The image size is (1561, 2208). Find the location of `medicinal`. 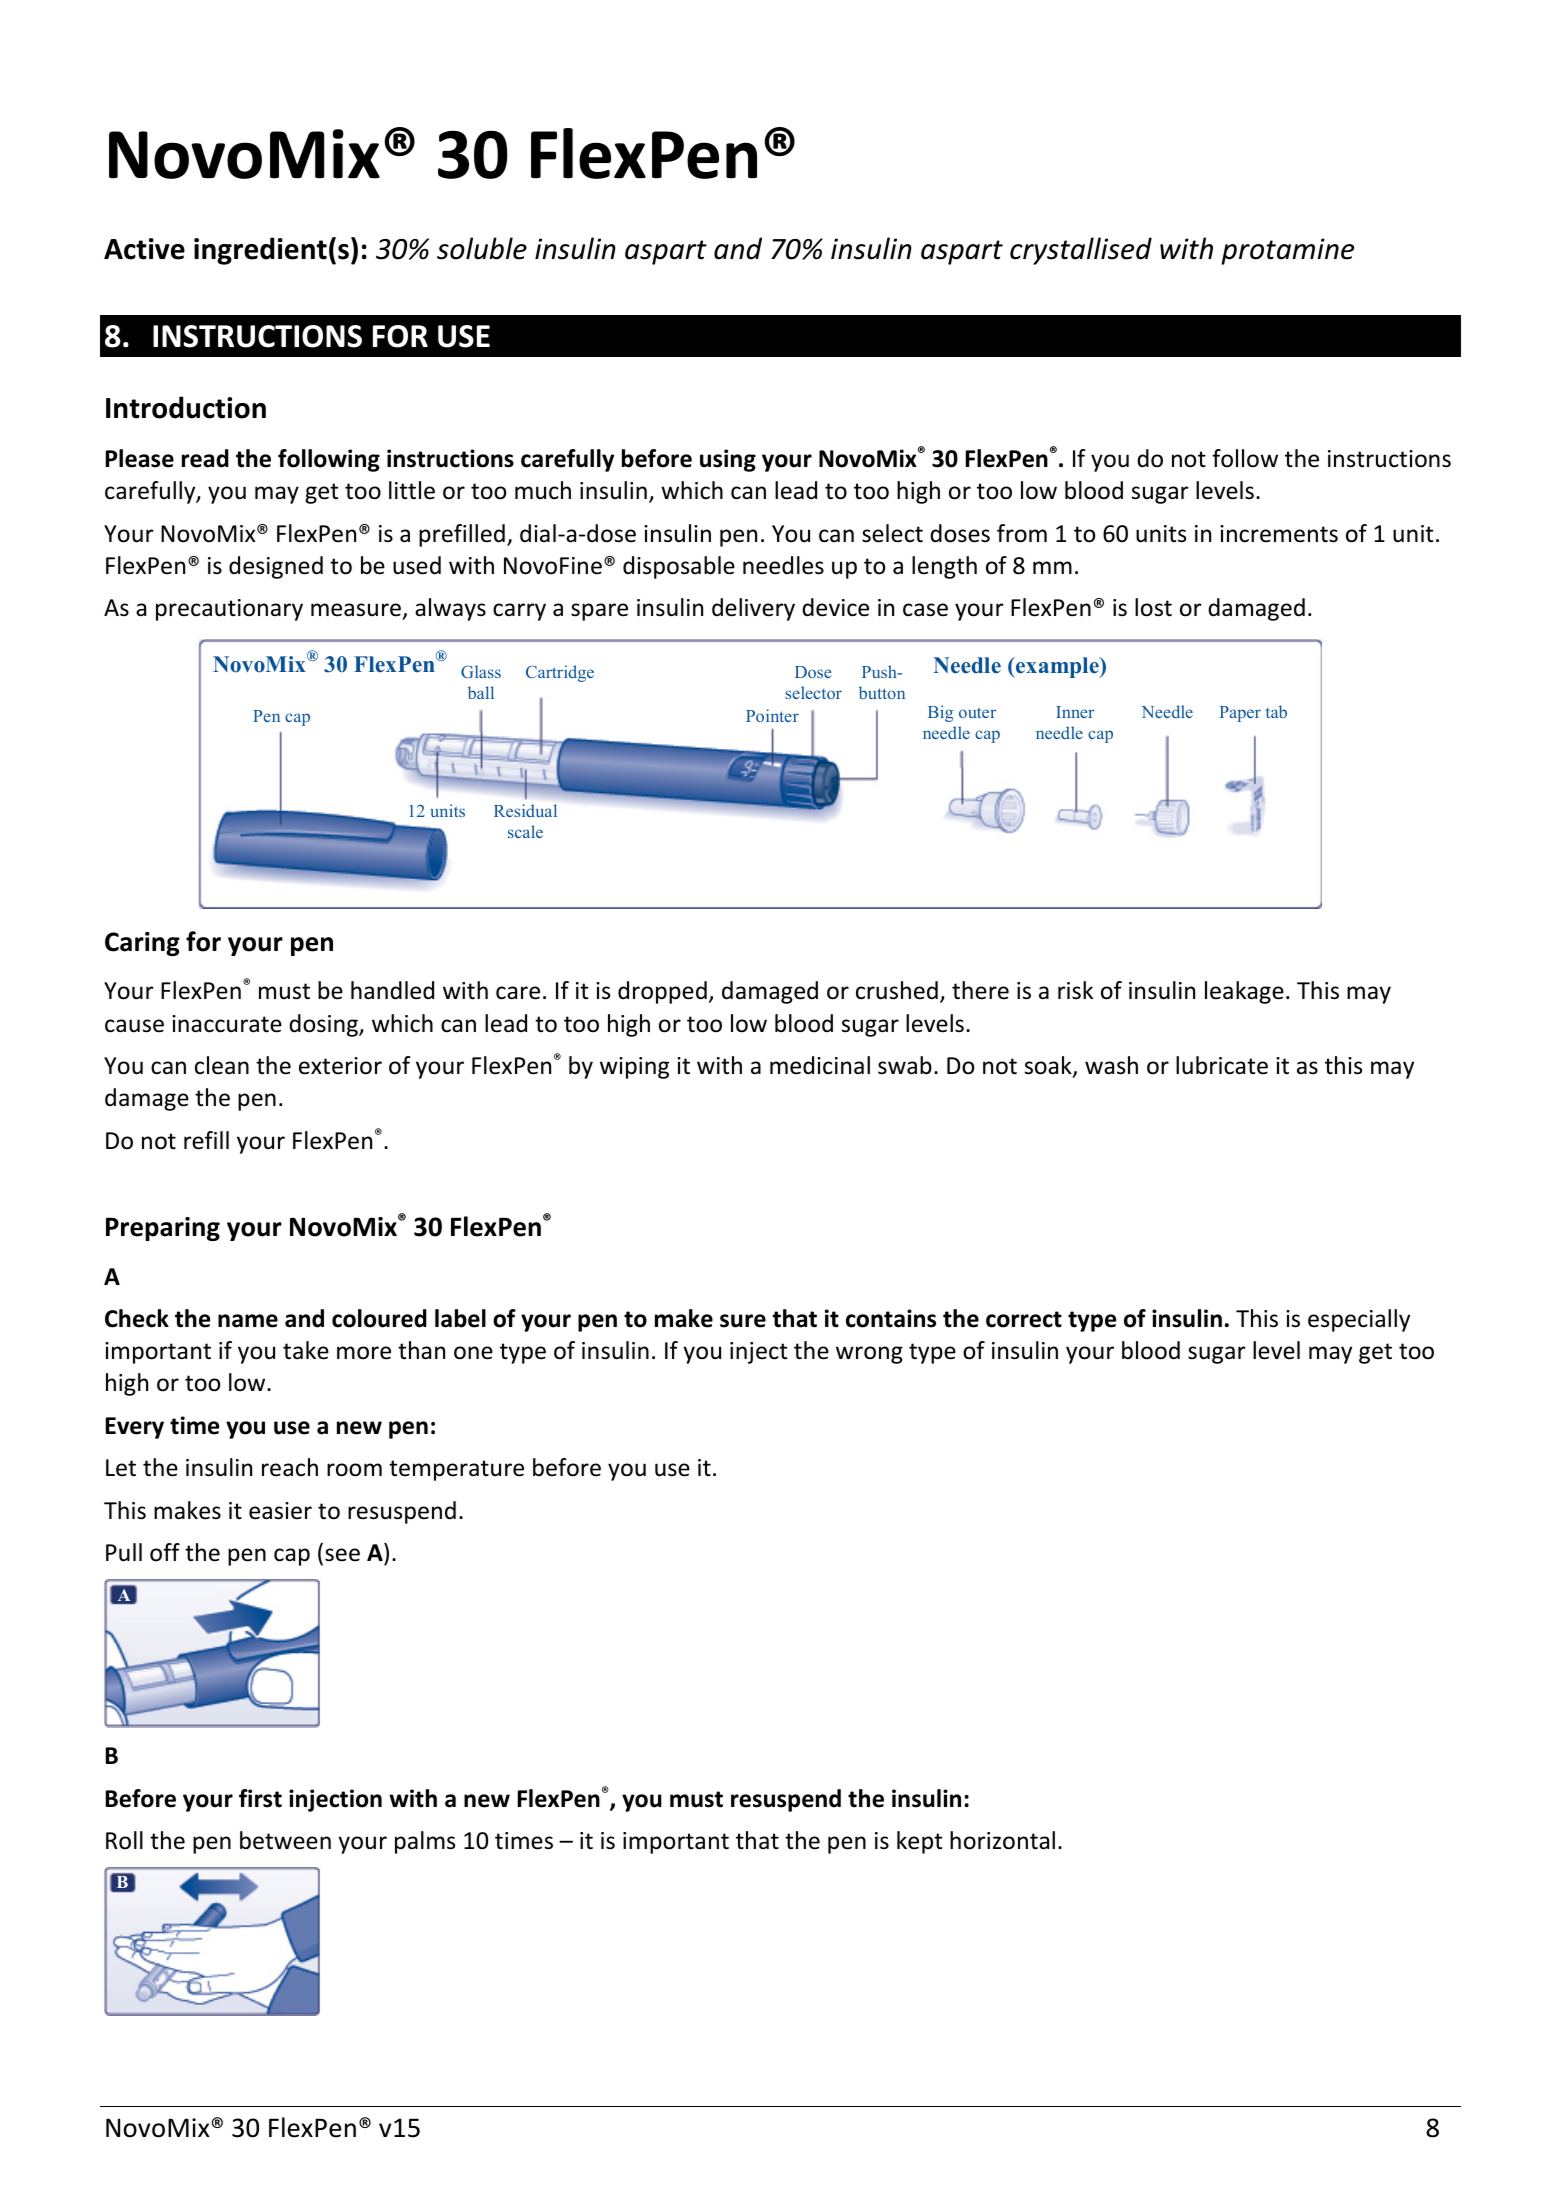

medicinal is located at coordinates (820, 1065).
